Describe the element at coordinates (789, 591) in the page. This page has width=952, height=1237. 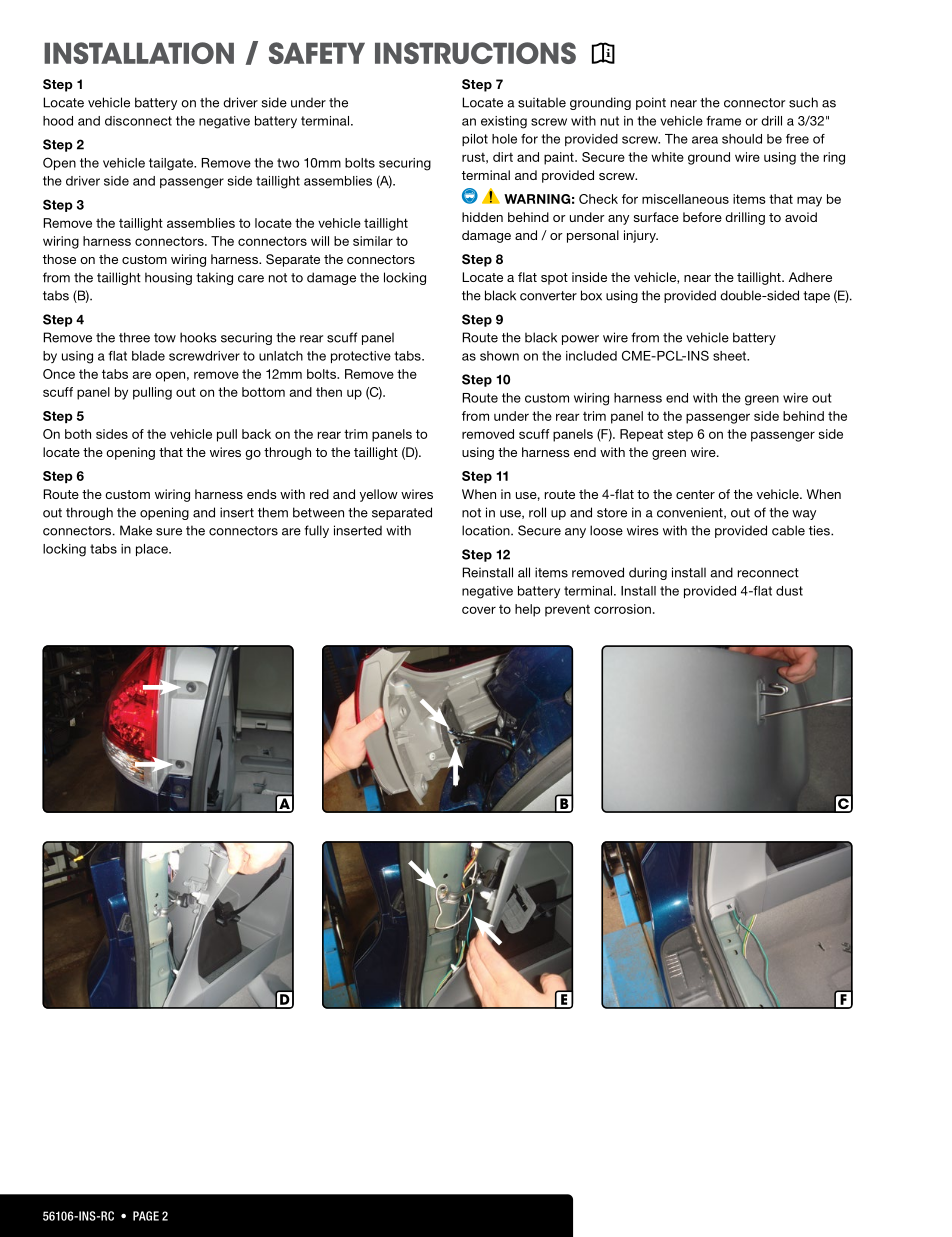
I see `dust` at that location.
